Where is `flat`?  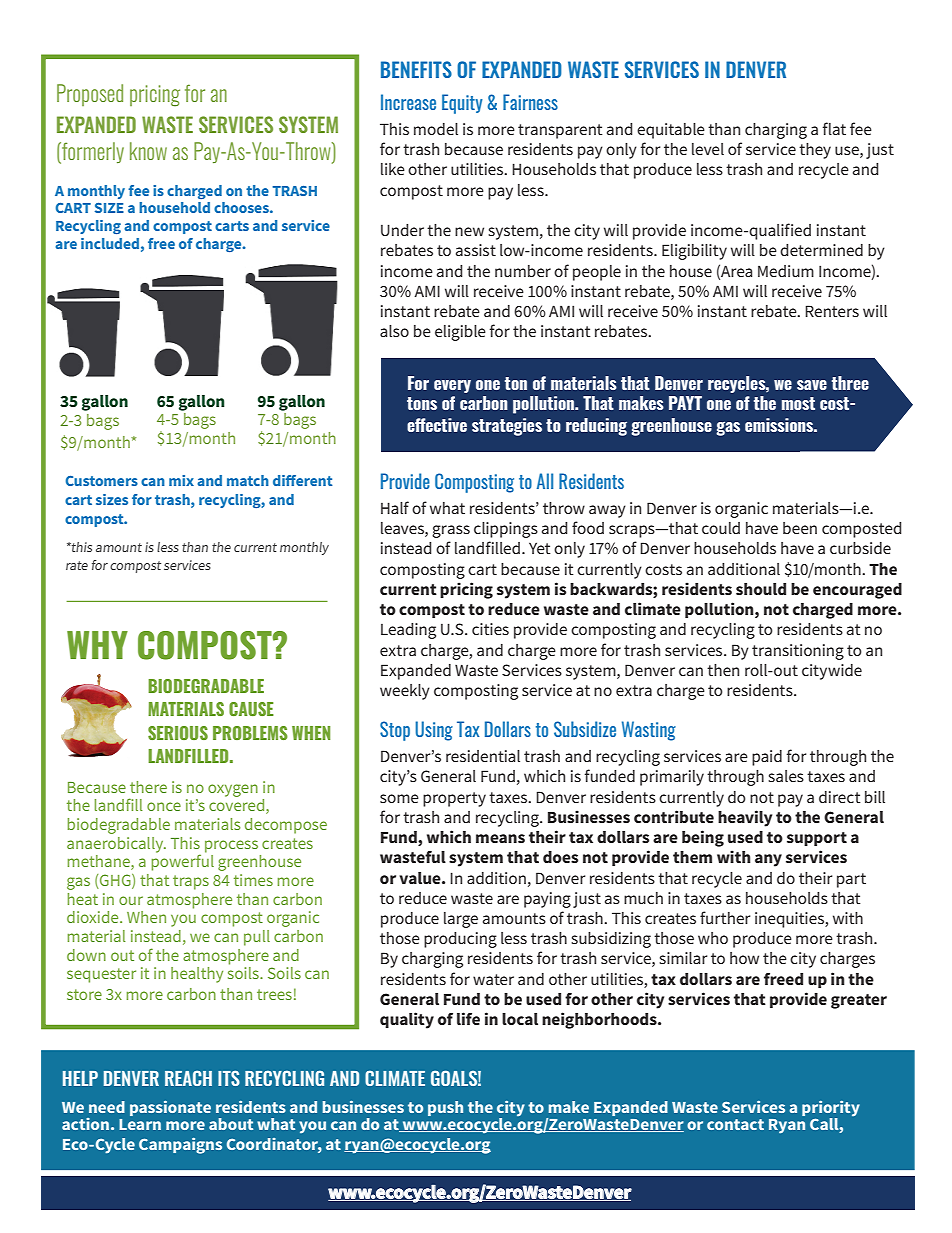
flat is located at coordinates (834, 128).
